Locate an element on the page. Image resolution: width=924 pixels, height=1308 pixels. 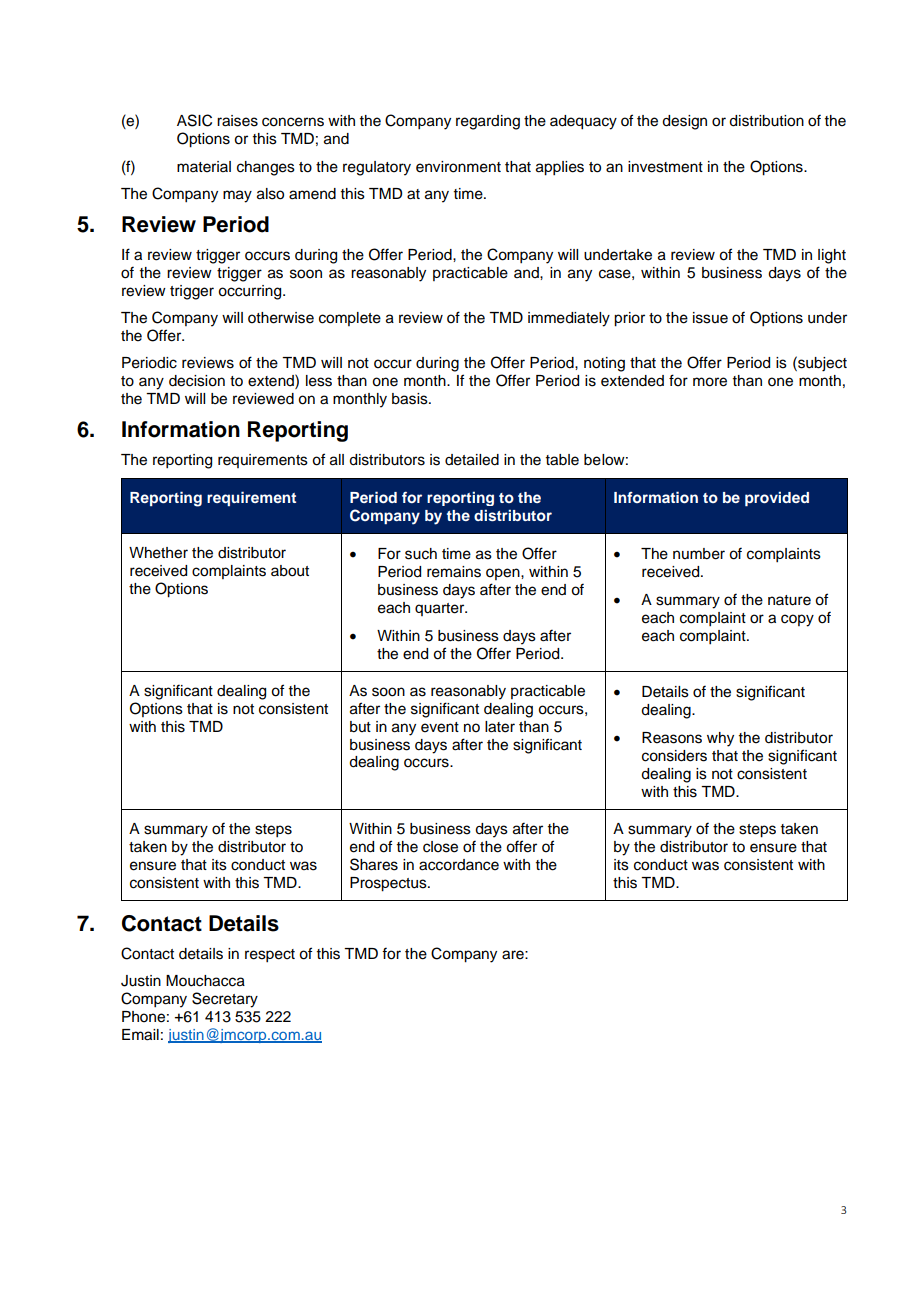
distribution is located at coordinates (766, 121).
